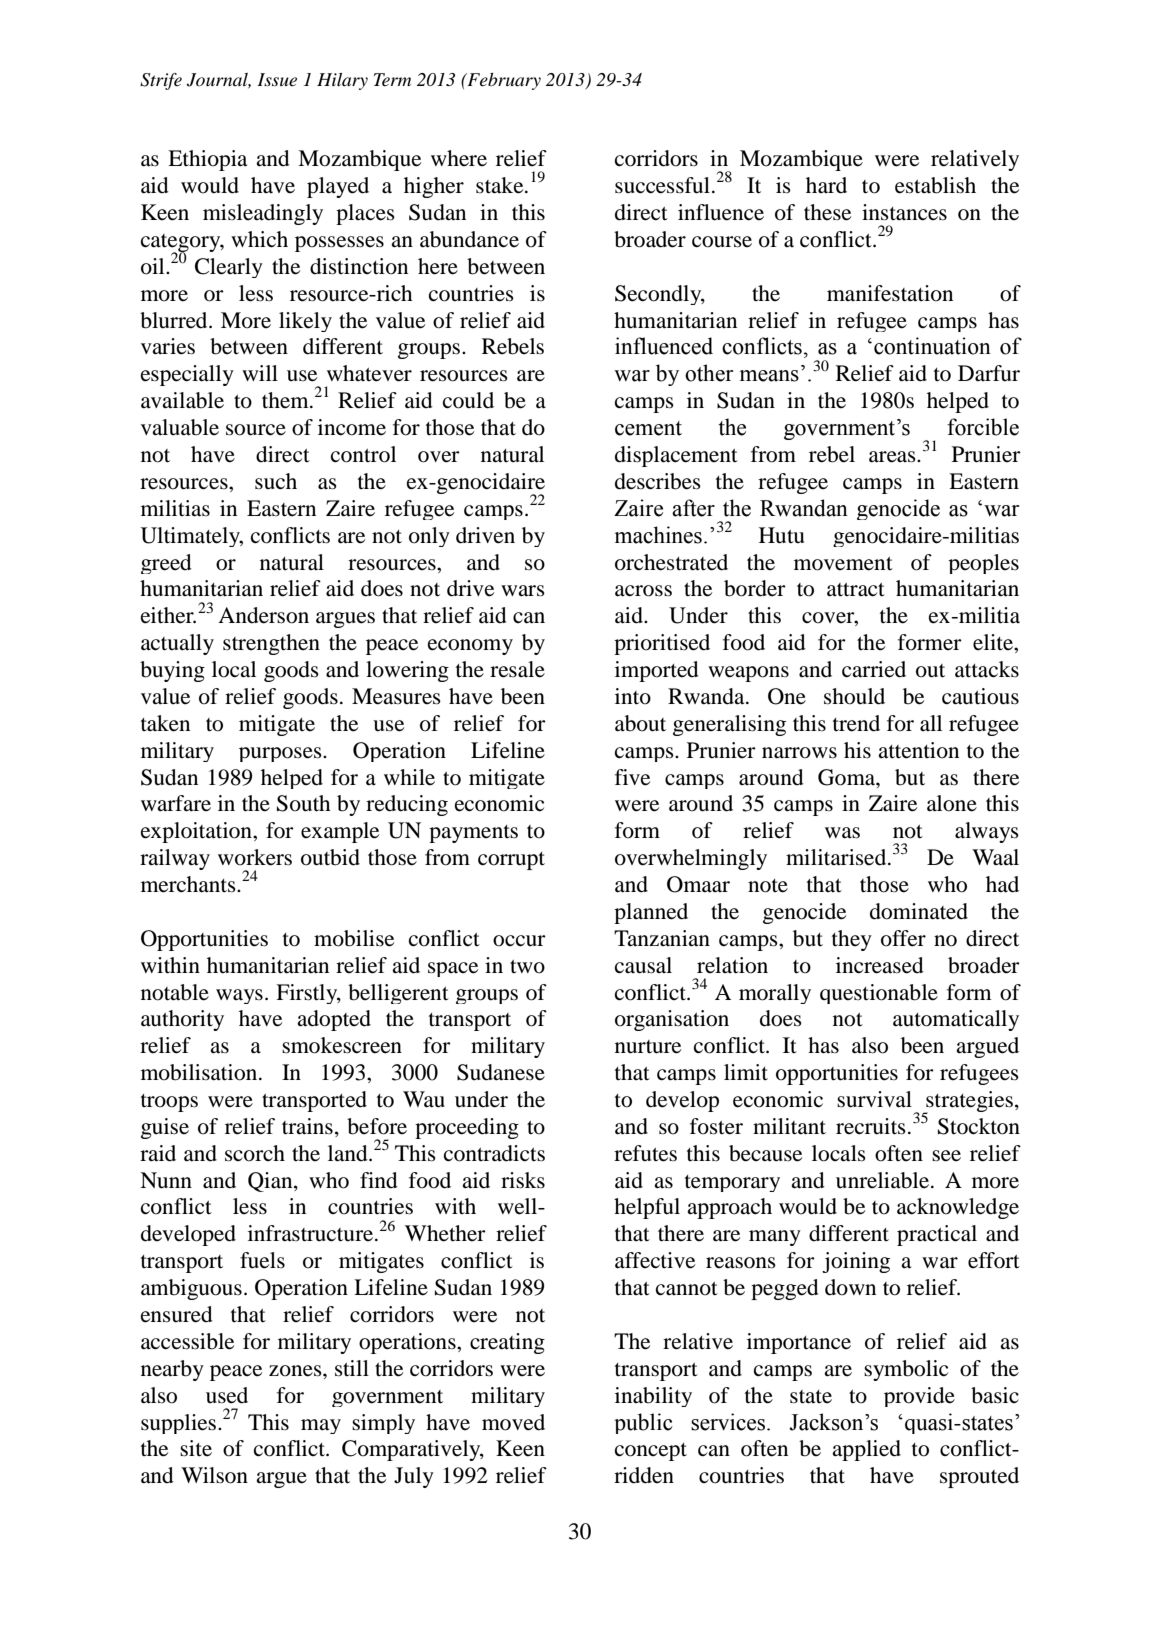 Image resolution: width=1160 pixels, height=1640 pixels. I want to click on strengthen, so click(271, 644).
